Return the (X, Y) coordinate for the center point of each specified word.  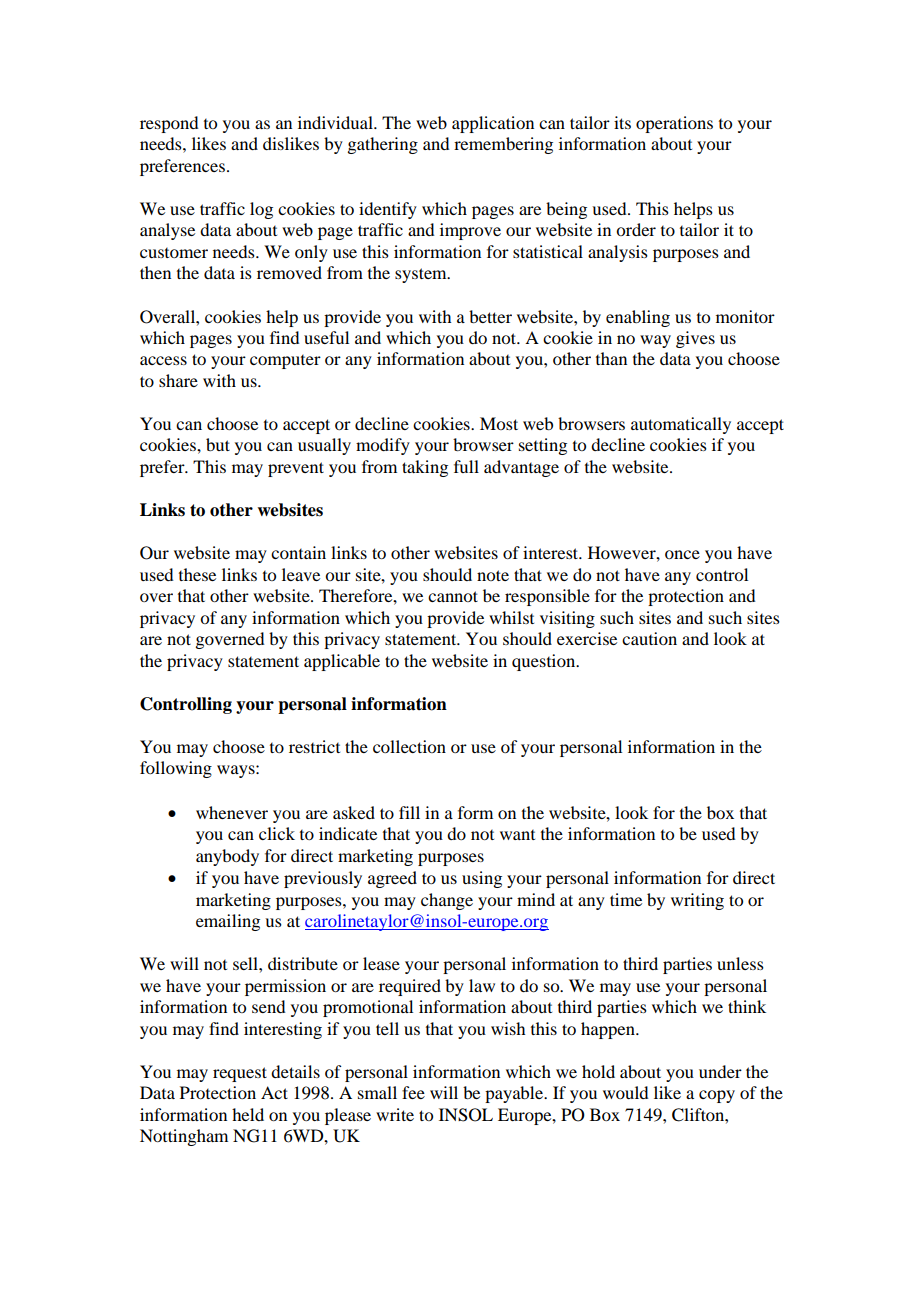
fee (413, 1092)
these (197, 574)
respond (169, 124)
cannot (453, 596)
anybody (227, 857)
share (178, 380)
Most (499, 423)
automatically (681, 425)
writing (697, 901)
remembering (503, 145)
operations (674, 124)
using (482, 879)
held (248, 1114)
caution (649, 638)
